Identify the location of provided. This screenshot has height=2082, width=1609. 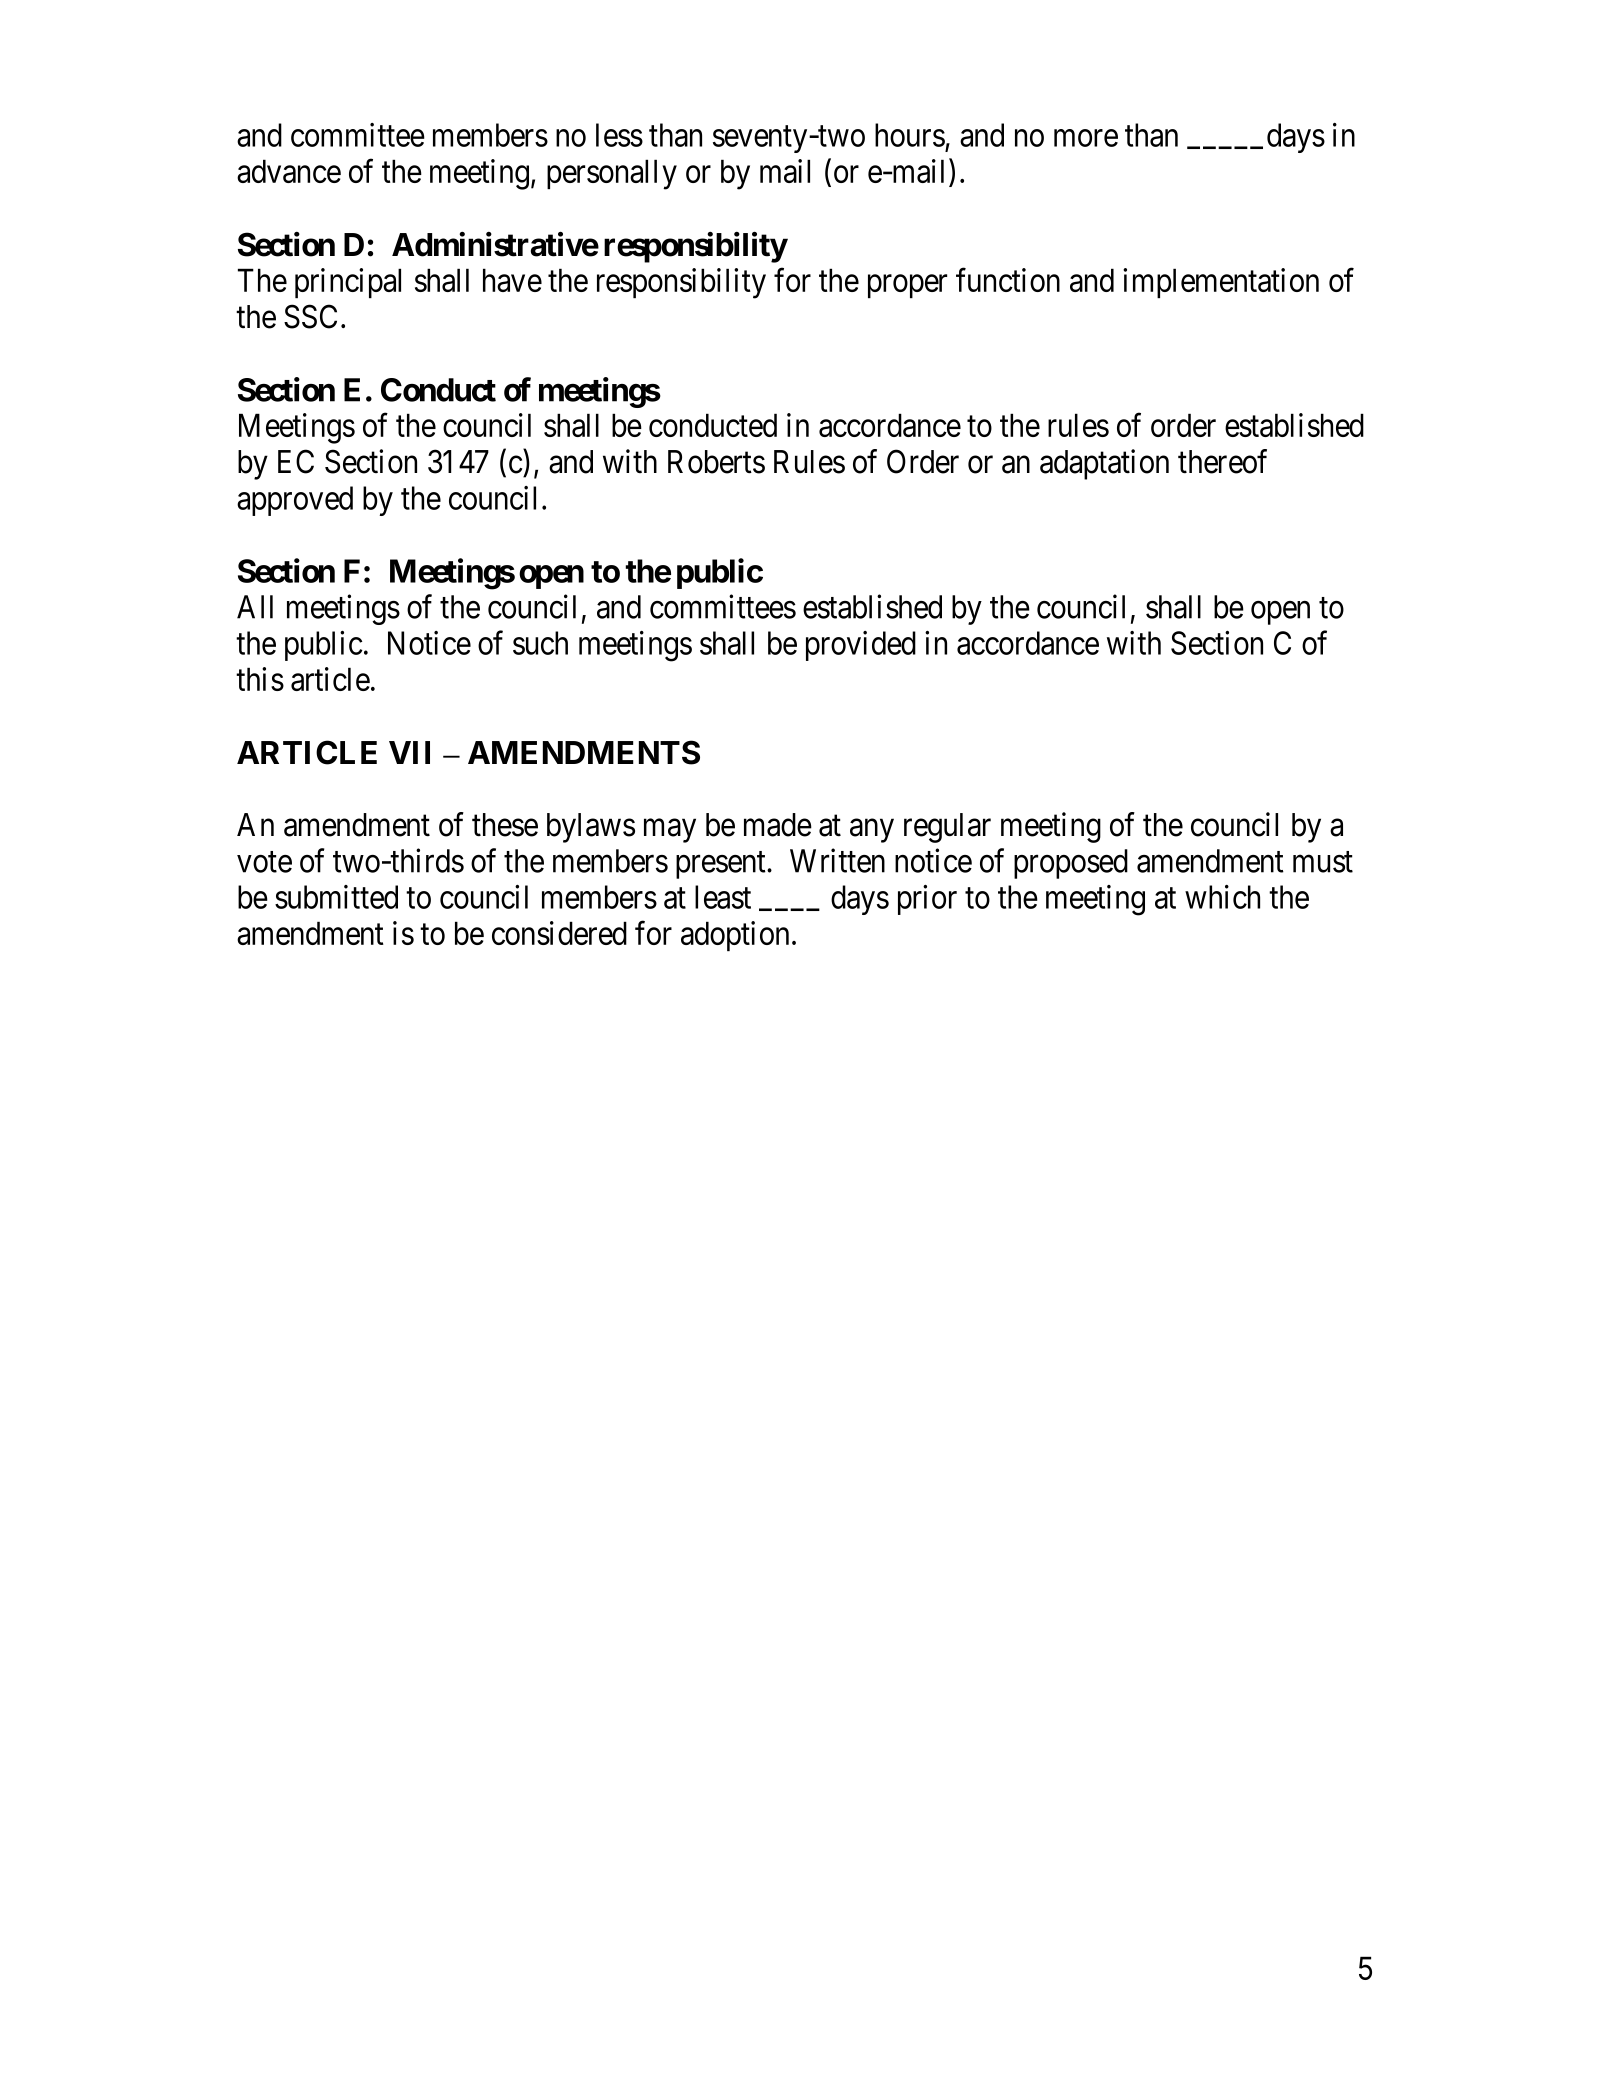
(861, 646).
